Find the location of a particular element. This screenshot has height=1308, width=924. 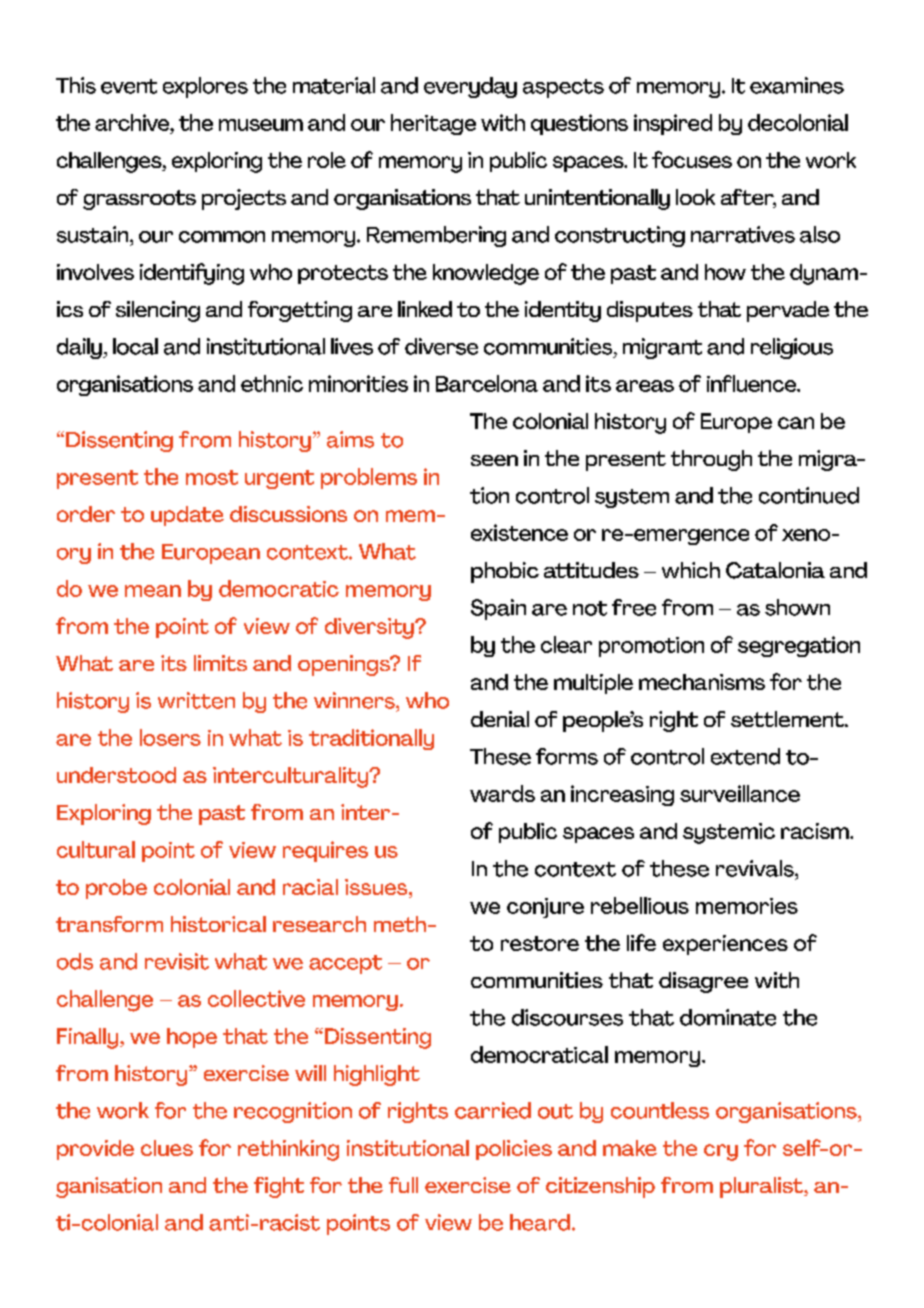

clues is located at coordinates (167, 1148).
